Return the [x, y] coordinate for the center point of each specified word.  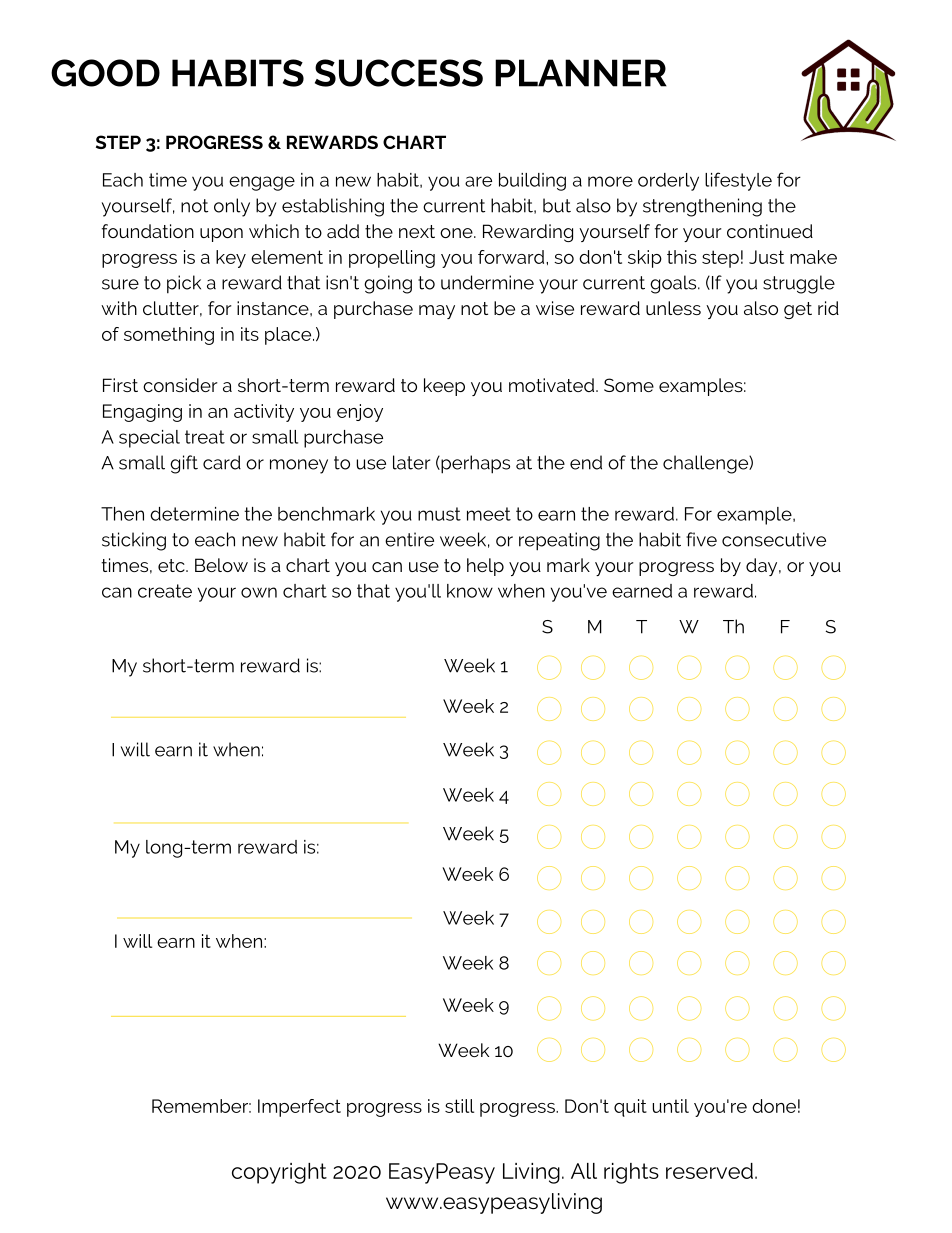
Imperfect [299, 1108]
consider [180, 385]
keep [444, 387]
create [165, 591]
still [459, 1106]
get [798, 310]
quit [630, 1108]
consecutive [774, 539]
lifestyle [738, 181]
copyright [279, 1173]
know [470, 591]
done [774, 1106]
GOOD [105, 73]
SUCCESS [399, 73]
